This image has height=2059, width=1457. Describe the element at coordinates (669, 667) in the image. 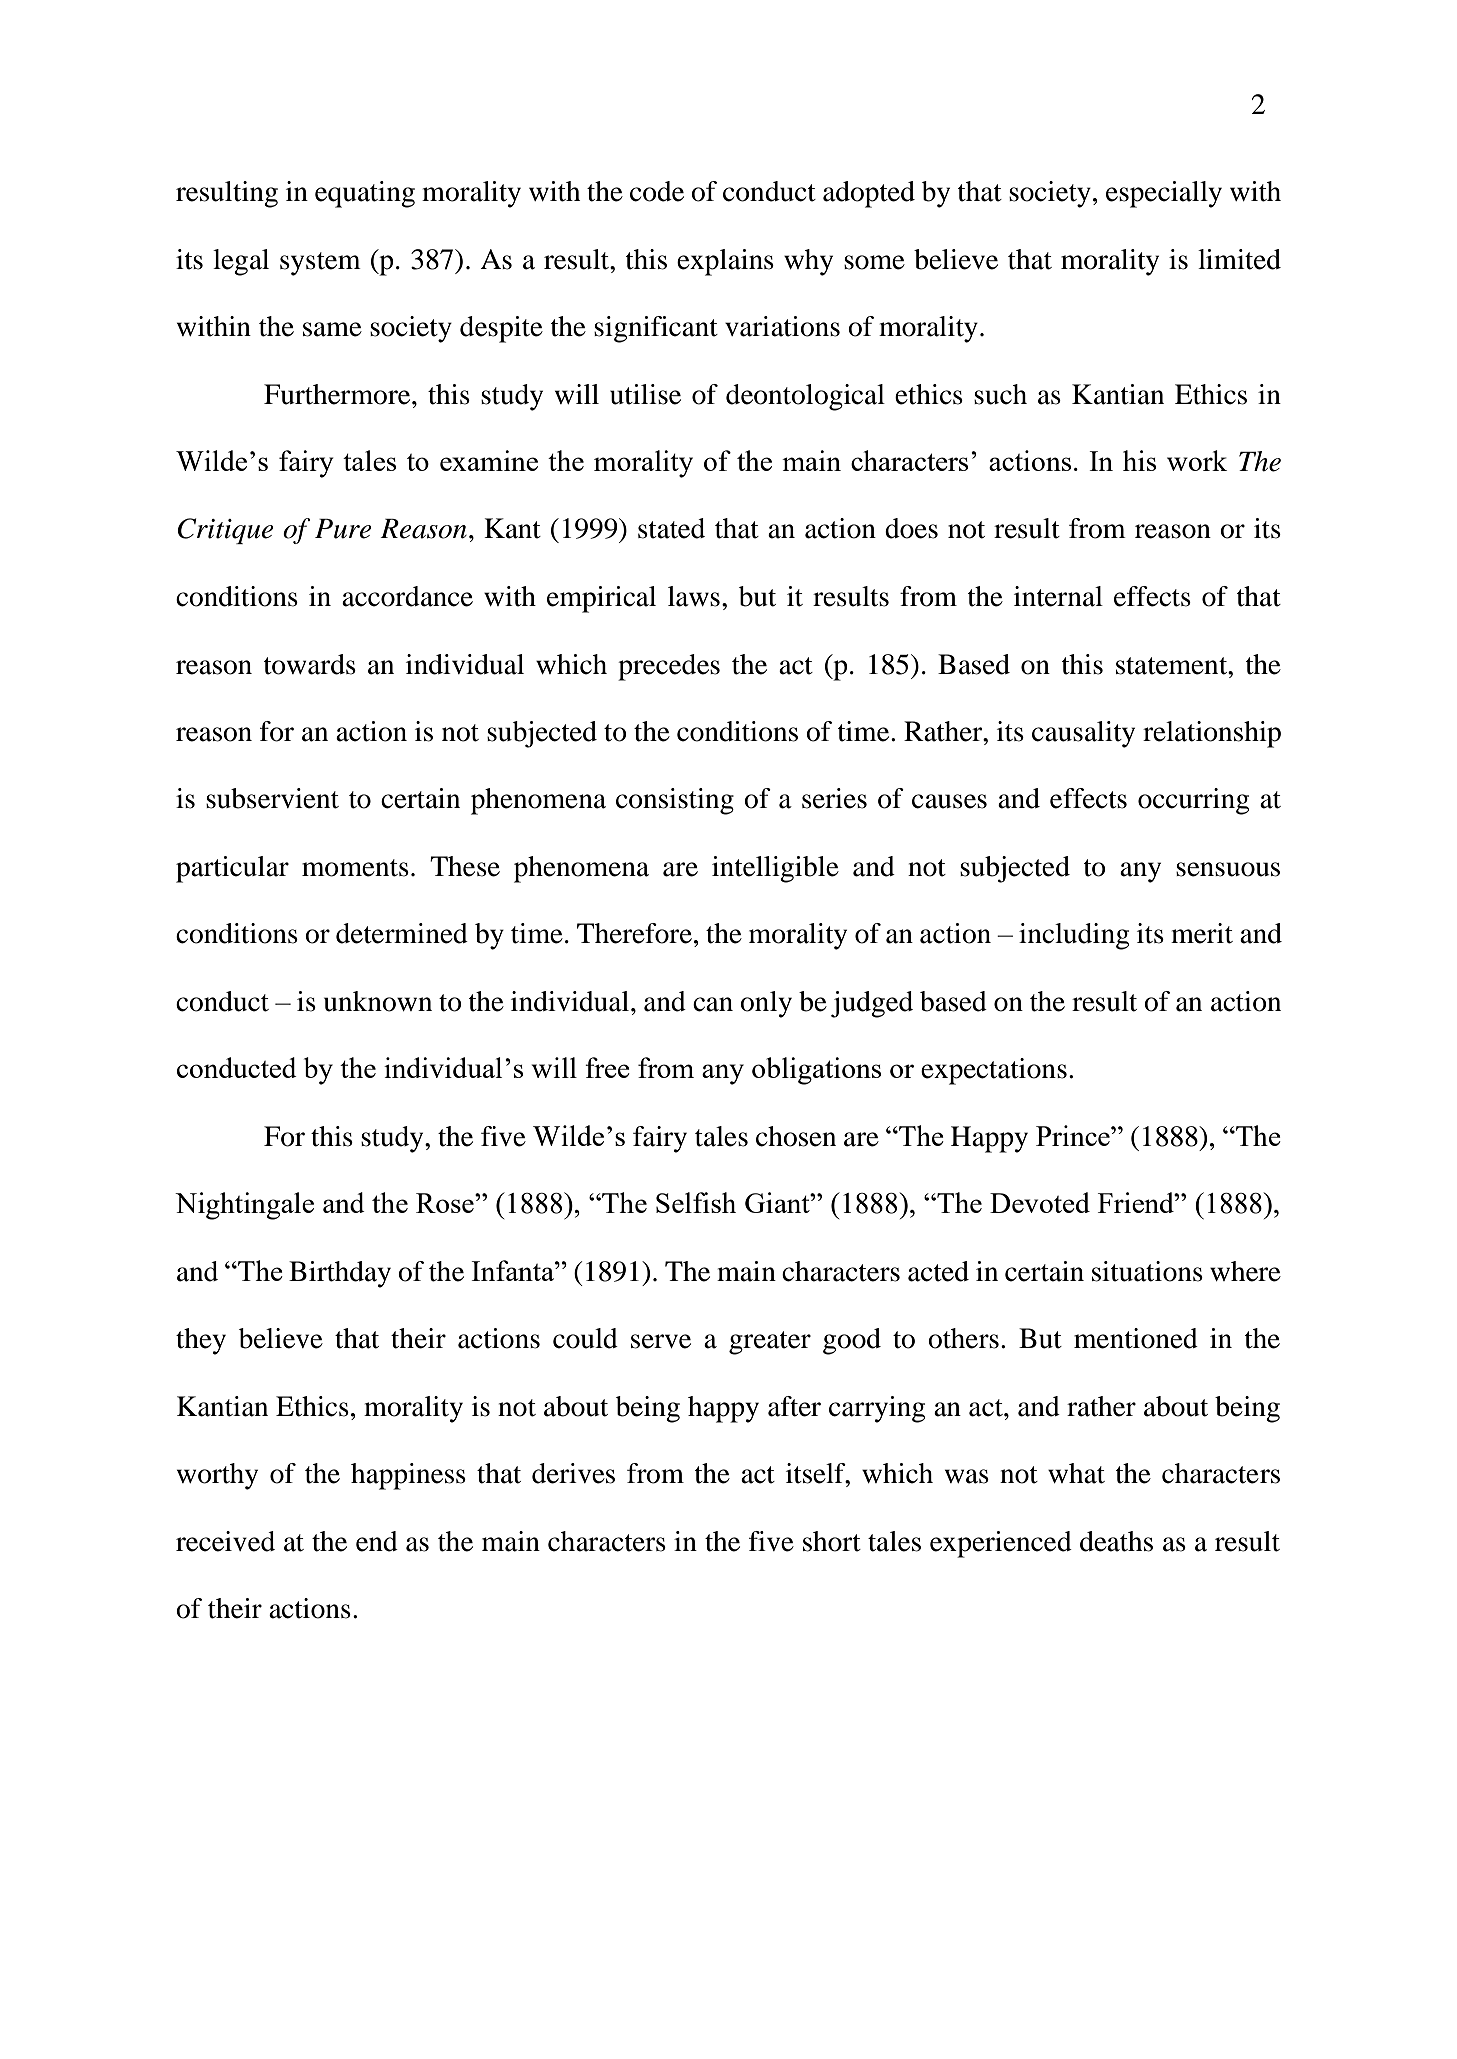

I see `precedes` at that location.
